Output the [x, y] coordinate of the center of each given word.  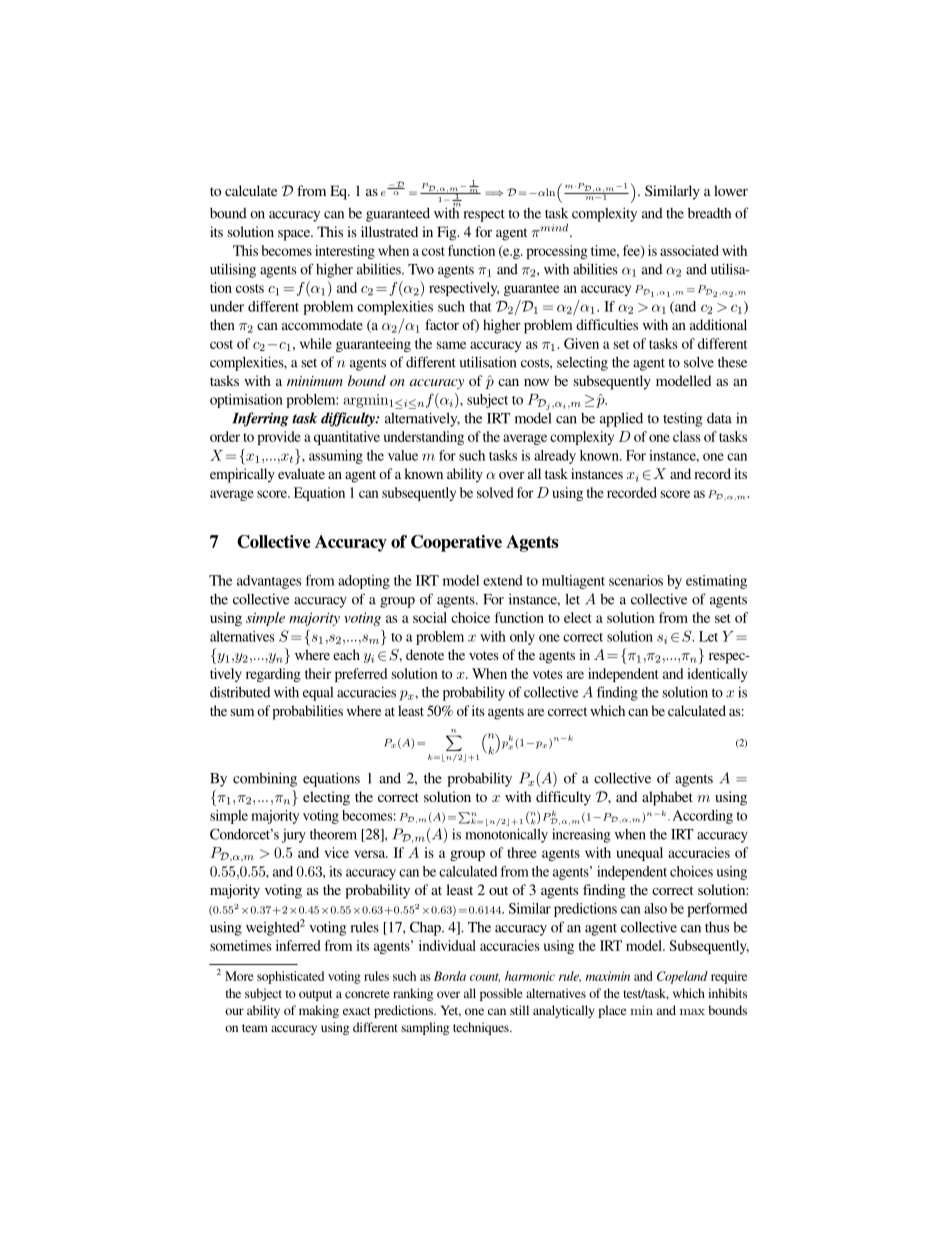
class [686, 436]
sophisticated [290, 977]
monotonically [506, 835]
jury [294, 836]
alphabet [667, 798]
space [295, 235]
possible [501, 994]
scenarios [636, 580]
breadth [709, 213]
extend [503, 580]
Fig [448, 233]
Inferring [260, 419]
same [451, 345]
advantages [269, 582]
